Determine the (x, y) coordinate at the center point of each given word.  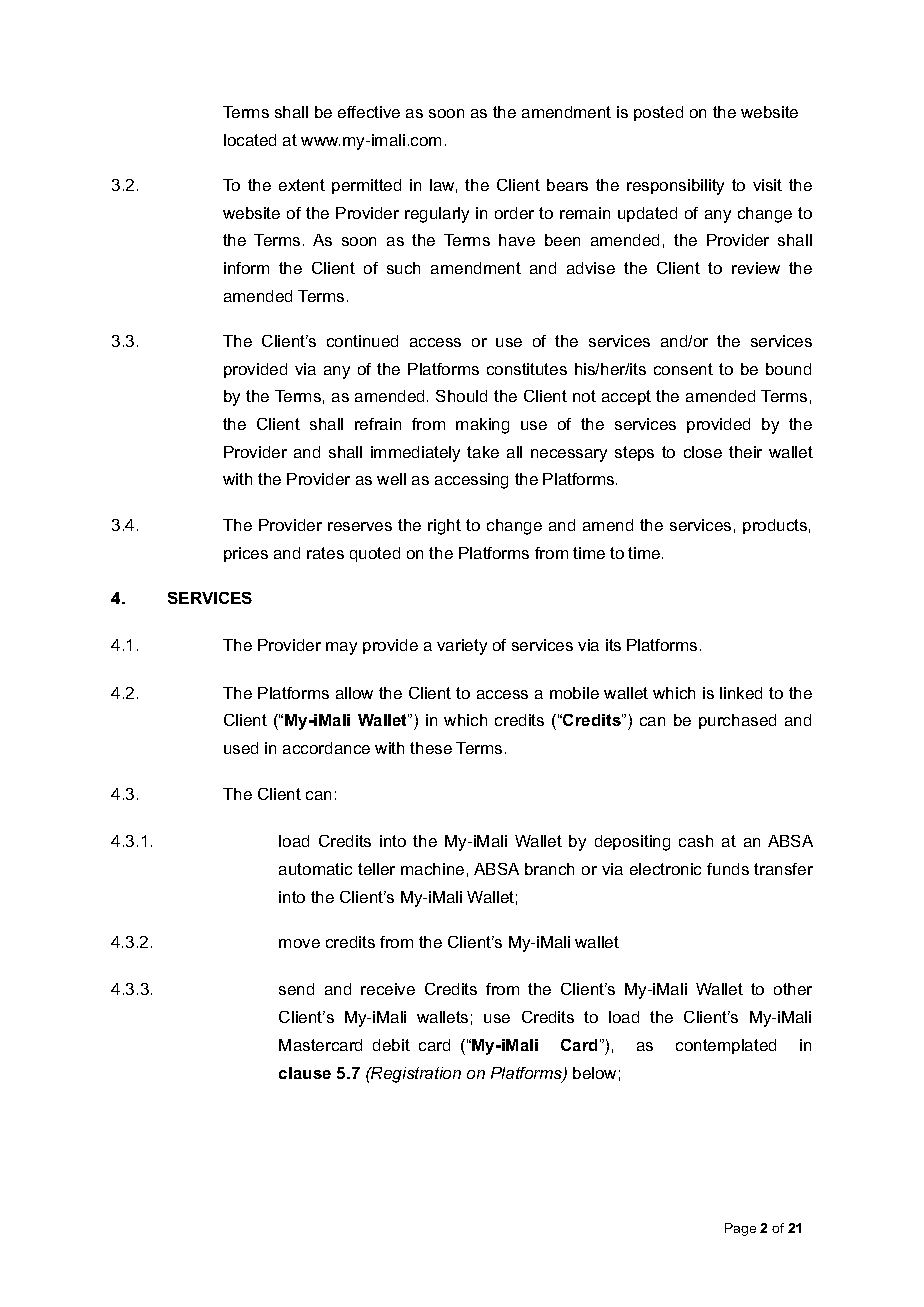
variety (462, 647)
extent (302, 185)
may (341, 648)
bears (567, 185)
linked (741, 693)
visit (767, 185)
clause (305, 1073)
